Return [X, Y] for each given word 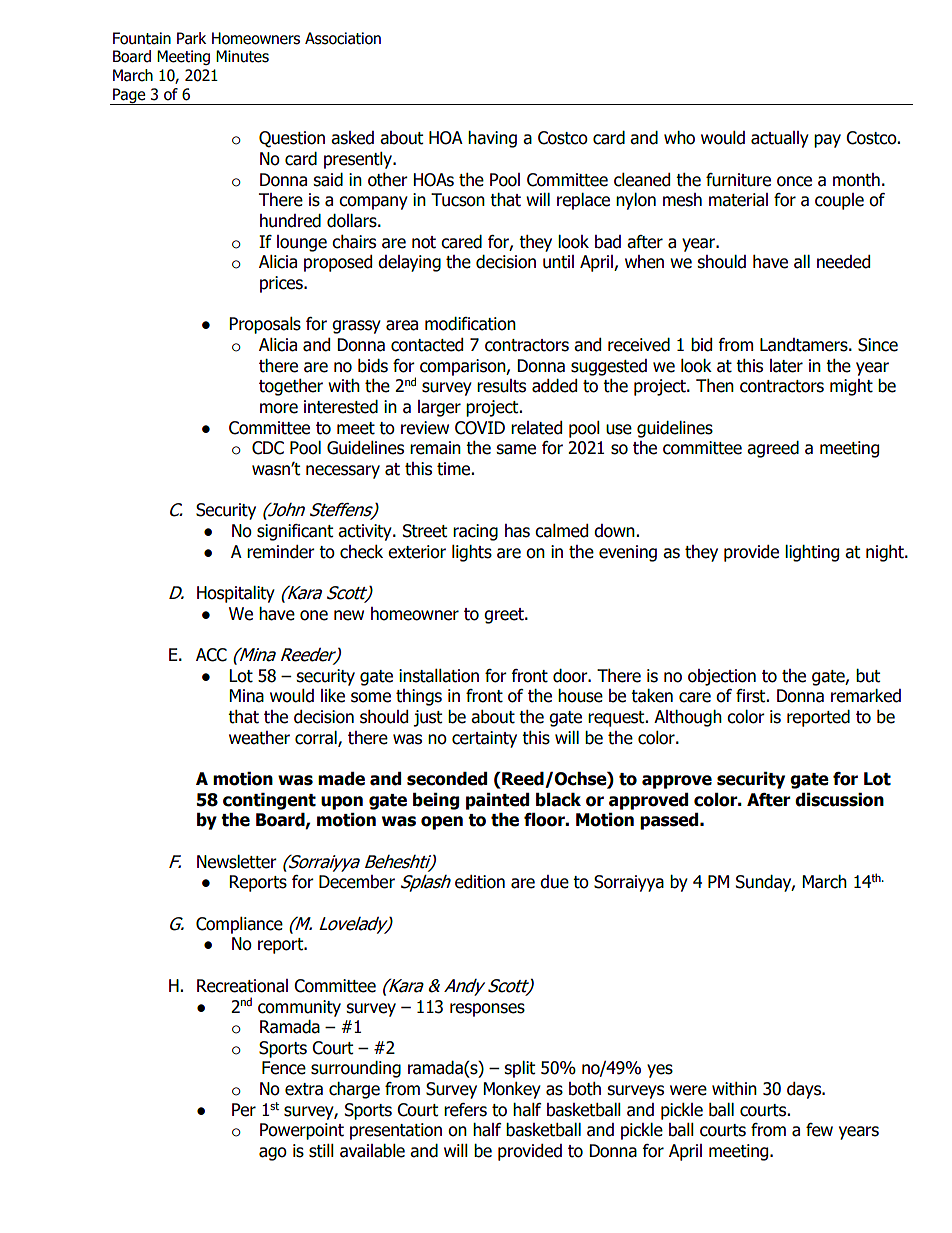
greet [505, 616]
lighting [812, 553]
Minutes [242, 56]
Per [244, 1110]
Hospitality [236, 594]
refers [465, 1110]
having [492, 139]
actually [780, 139]
